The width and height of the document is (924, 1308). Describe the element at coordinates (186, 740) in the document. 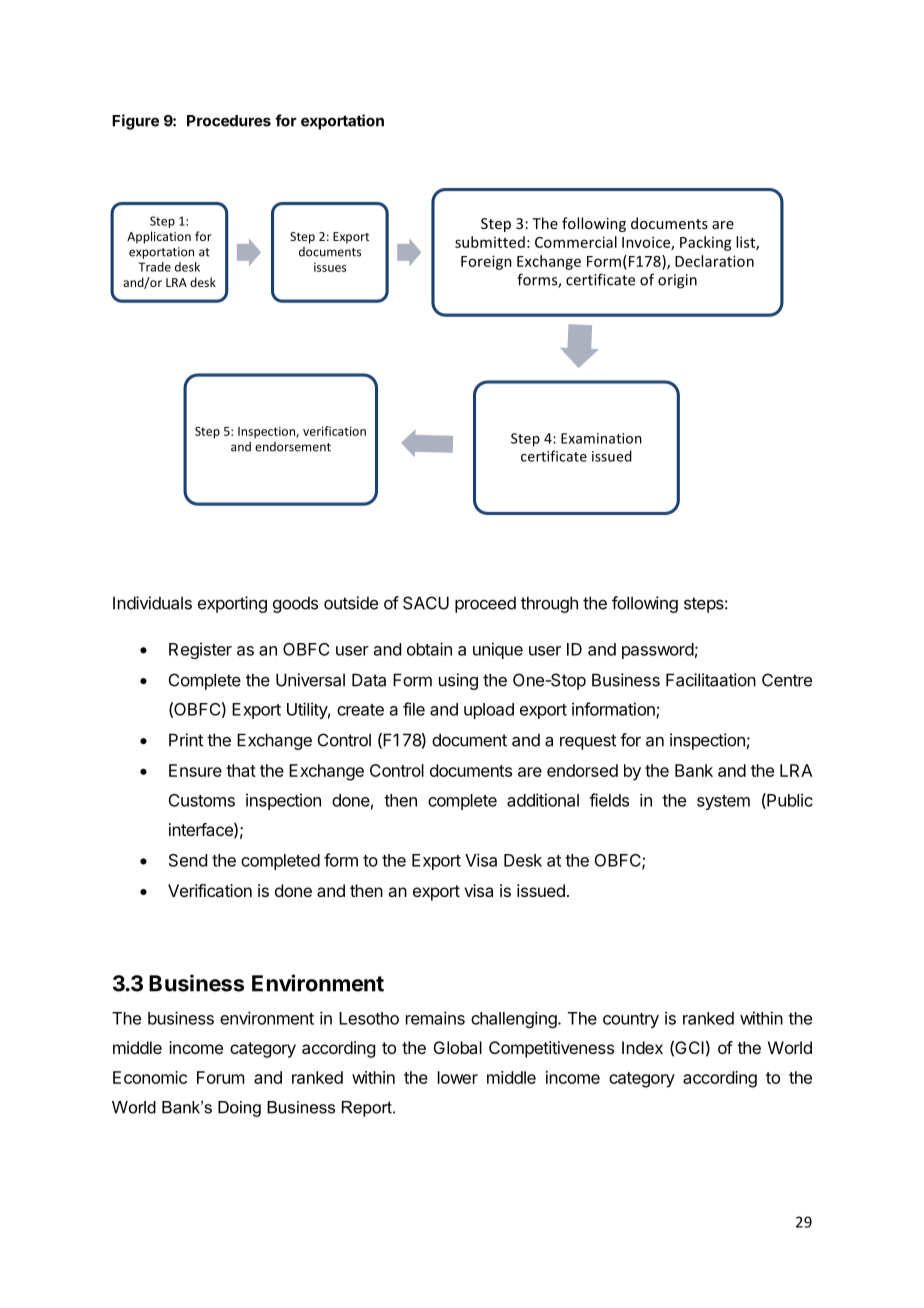

I see `Print` at that location.
